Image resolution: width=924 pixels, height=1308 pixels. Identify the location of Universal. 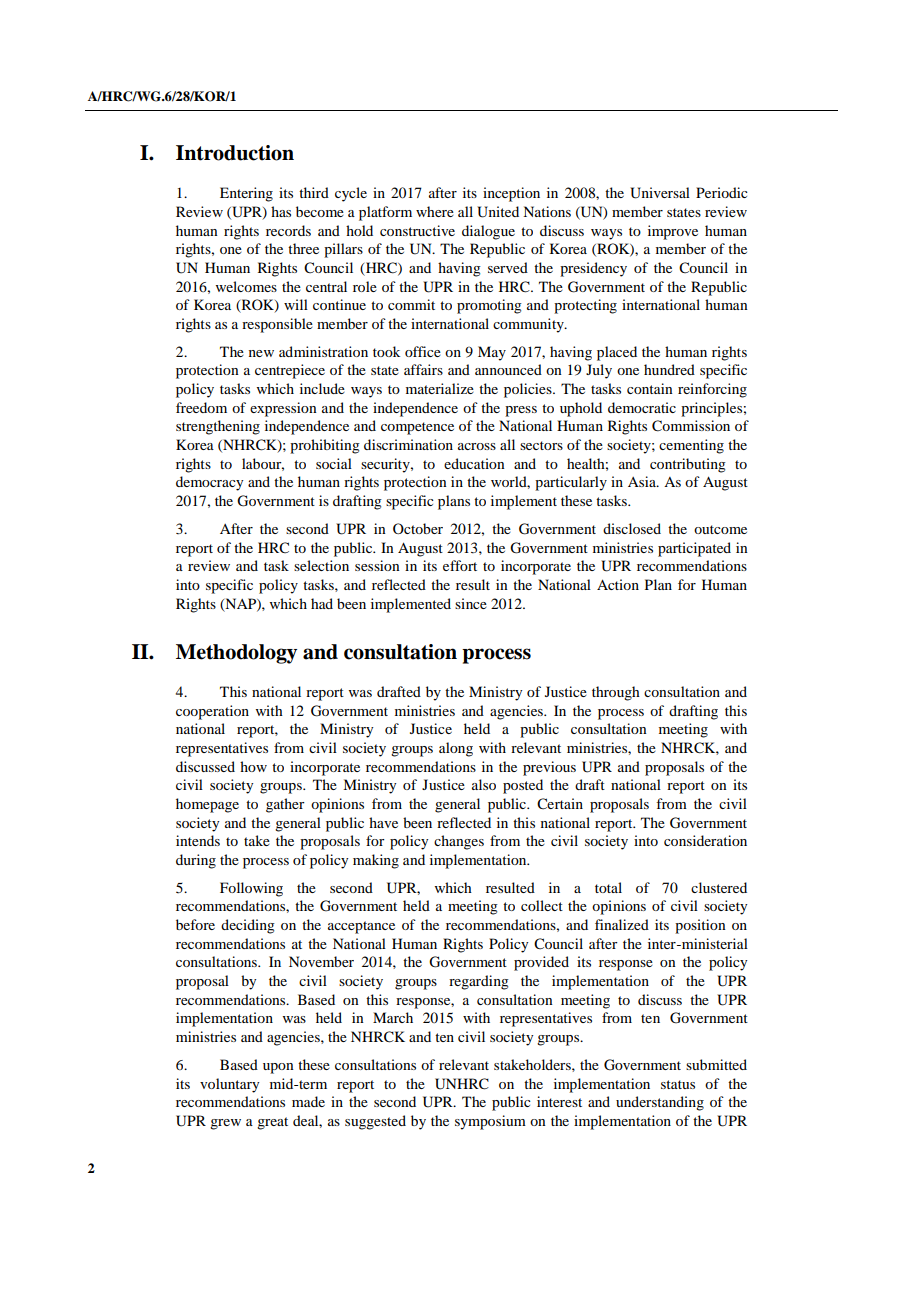
(660, 193).
